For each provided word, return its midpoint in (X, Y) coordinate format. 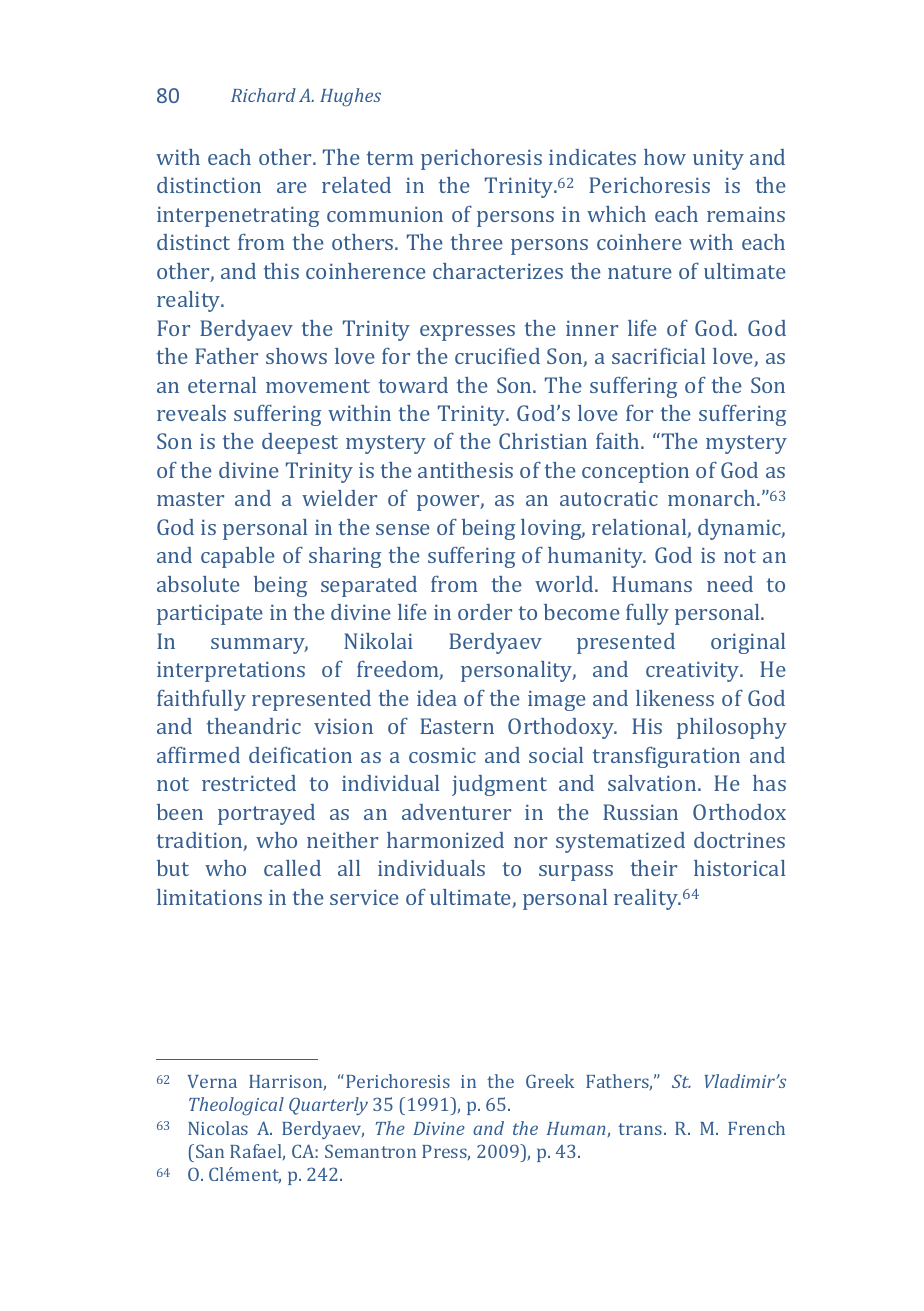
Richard (263, 95)
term (390, 158)
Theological (236, 1106)
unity (718, 159)
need (730, 584)
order (485, 612)
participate (210, 614)
